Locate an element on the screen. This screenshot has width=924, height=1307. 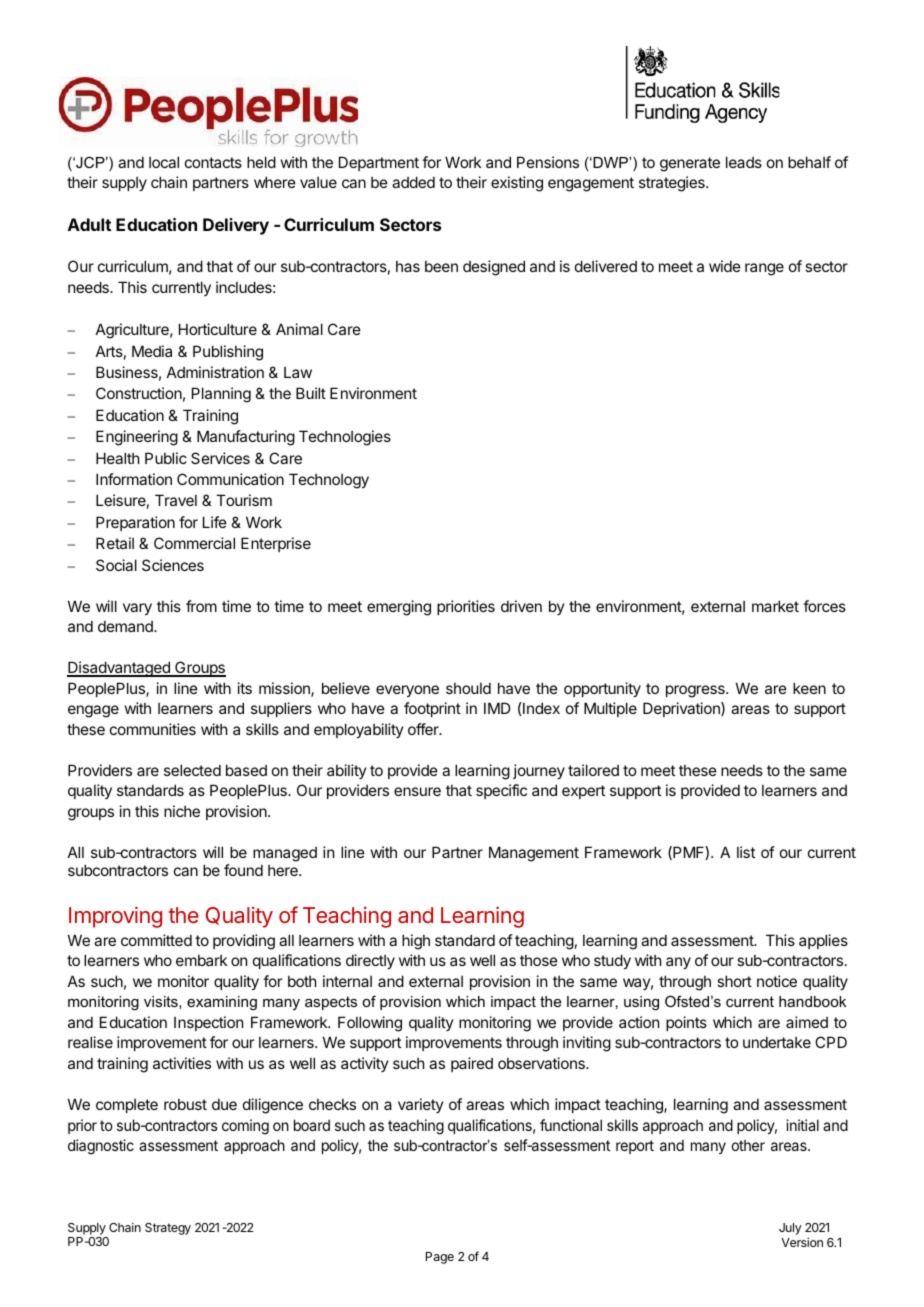
list is located at coordinates (746, 852).
